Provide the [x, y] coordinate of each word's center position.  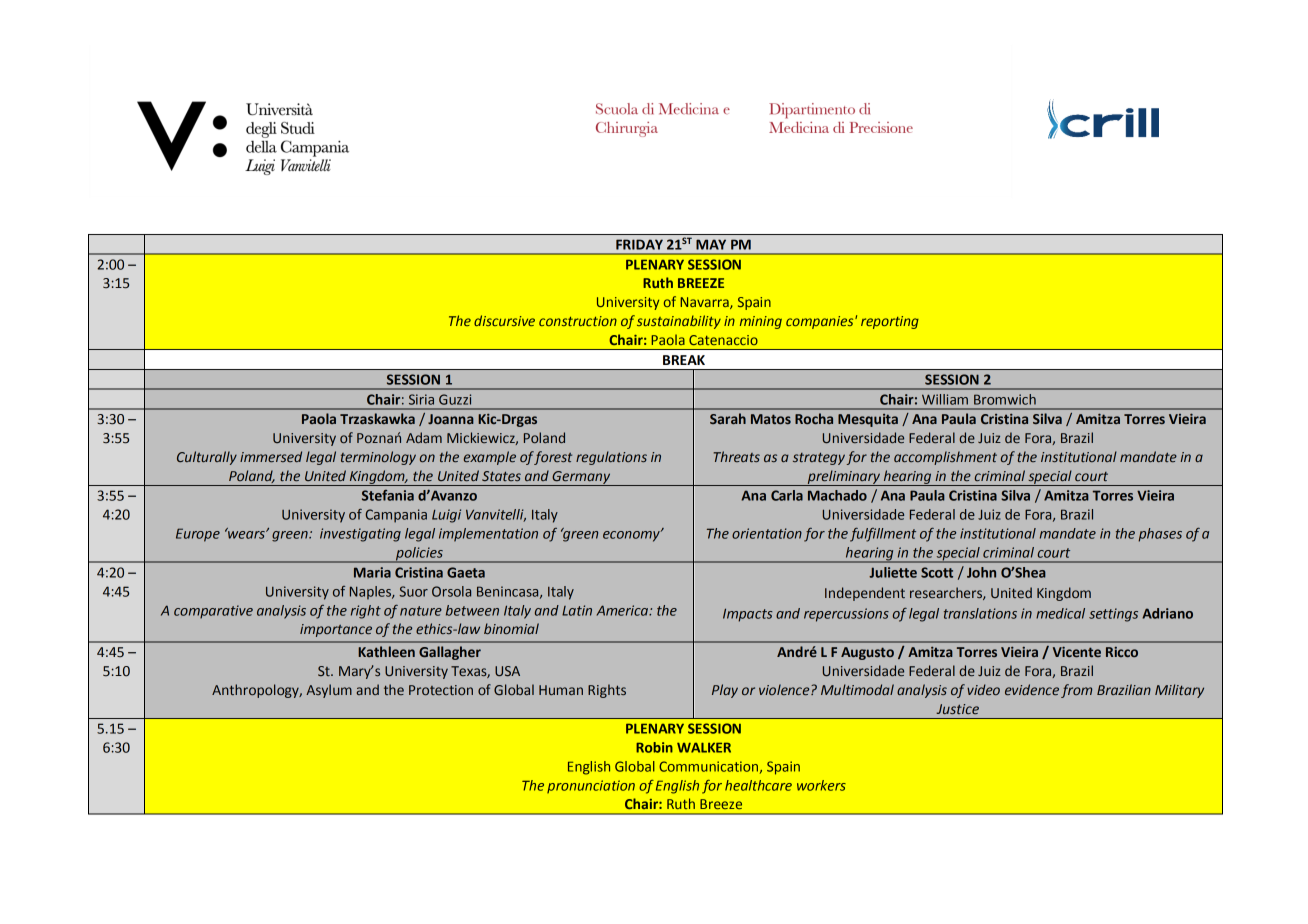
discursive [504, 320]
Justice [957, 709]
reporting [890, 322]
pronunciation [591, 786]
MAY [711, 244]
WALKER [704, 747]
